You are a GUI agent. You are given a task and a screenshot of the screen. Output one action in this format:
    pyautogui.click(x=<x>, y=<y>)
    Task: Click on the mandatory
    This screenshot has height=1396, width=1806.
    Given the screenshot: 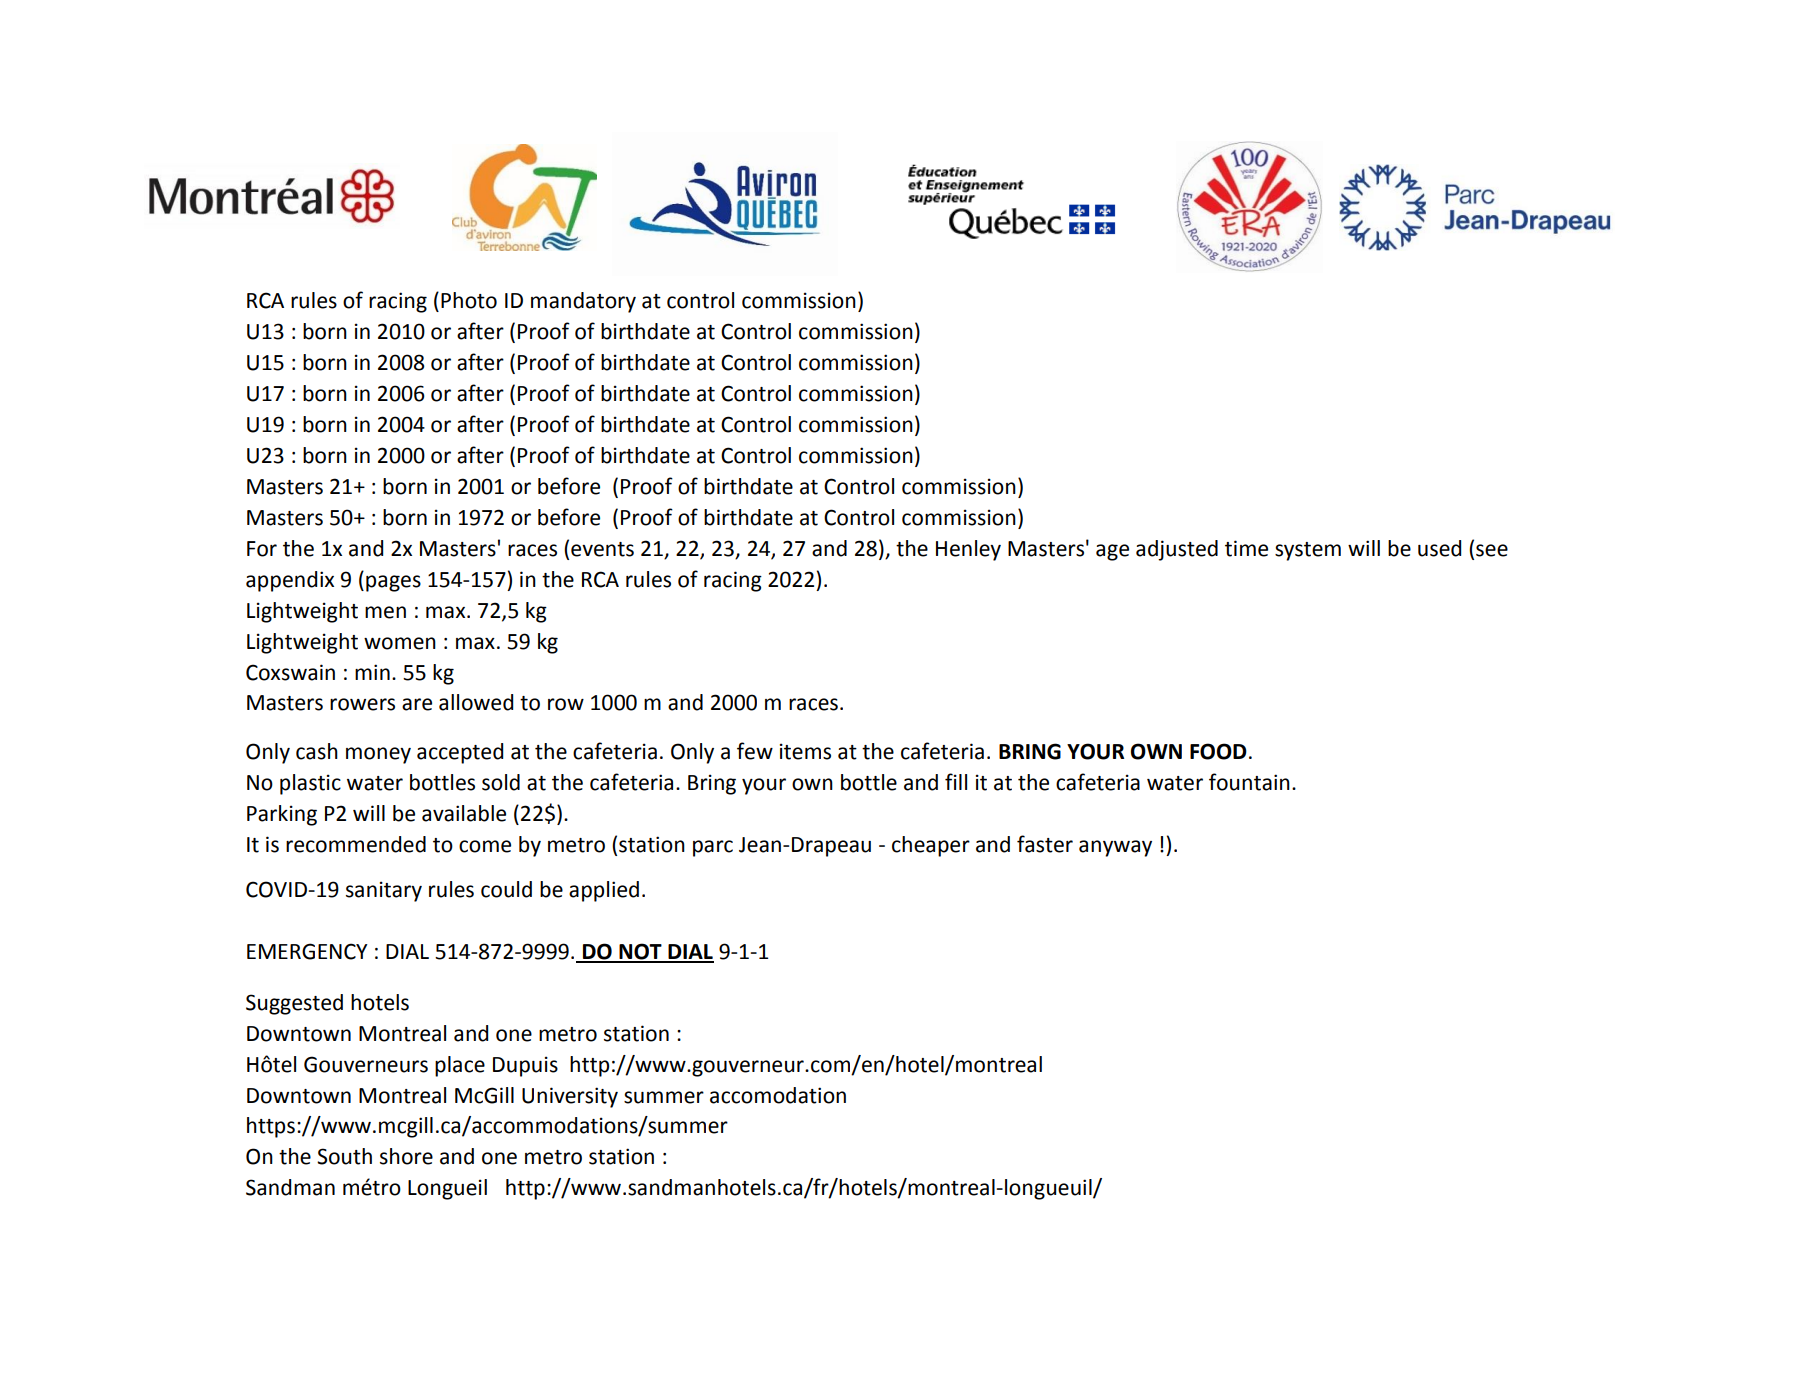 What is the action you would take?
    pyautogui.click(x=583, y=302)
